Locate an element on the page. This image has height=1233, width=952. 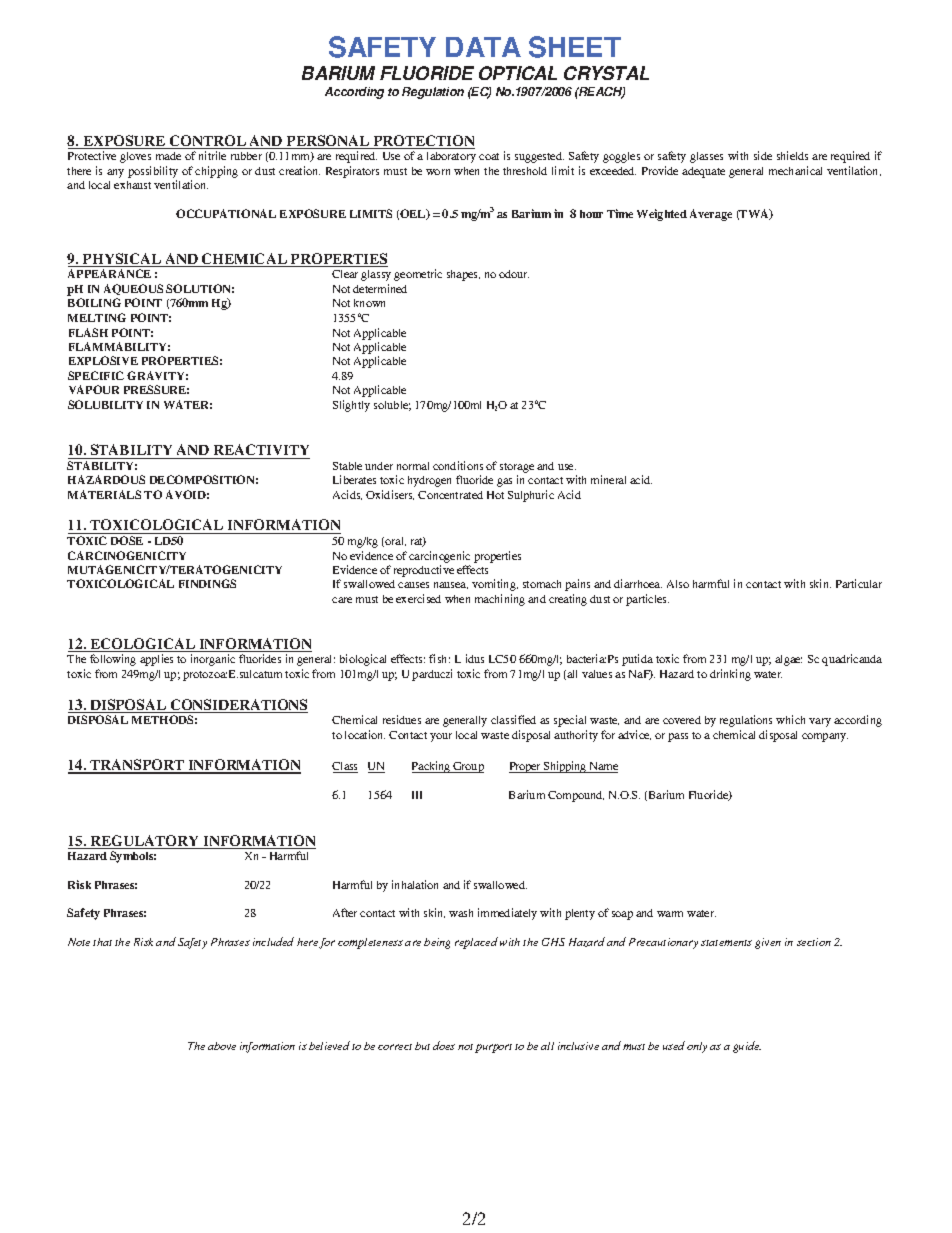
CONTROL is located at coordinates (208, 142).
